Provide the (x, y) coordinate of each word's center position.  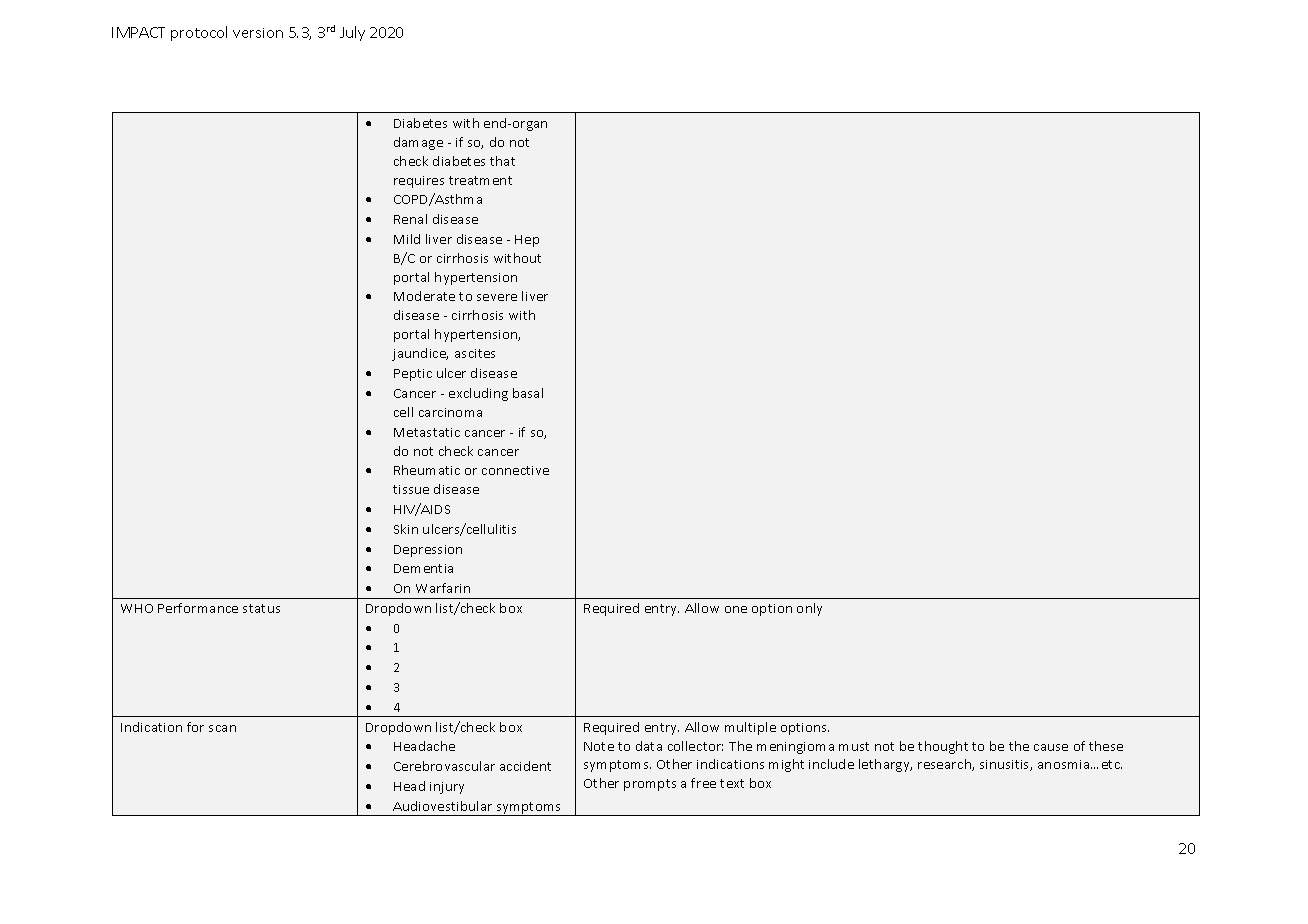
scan (222, 728)
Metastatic (427, 432)
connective (515, 470)
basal (528, 393)
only (809, 609)
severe (497, 297)
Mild (407, 239)
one (736, 609)
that (502, 161)
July (352, 33)
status (261, 608)
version (258, 33)
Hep (527, 241)
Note (599, 746)
